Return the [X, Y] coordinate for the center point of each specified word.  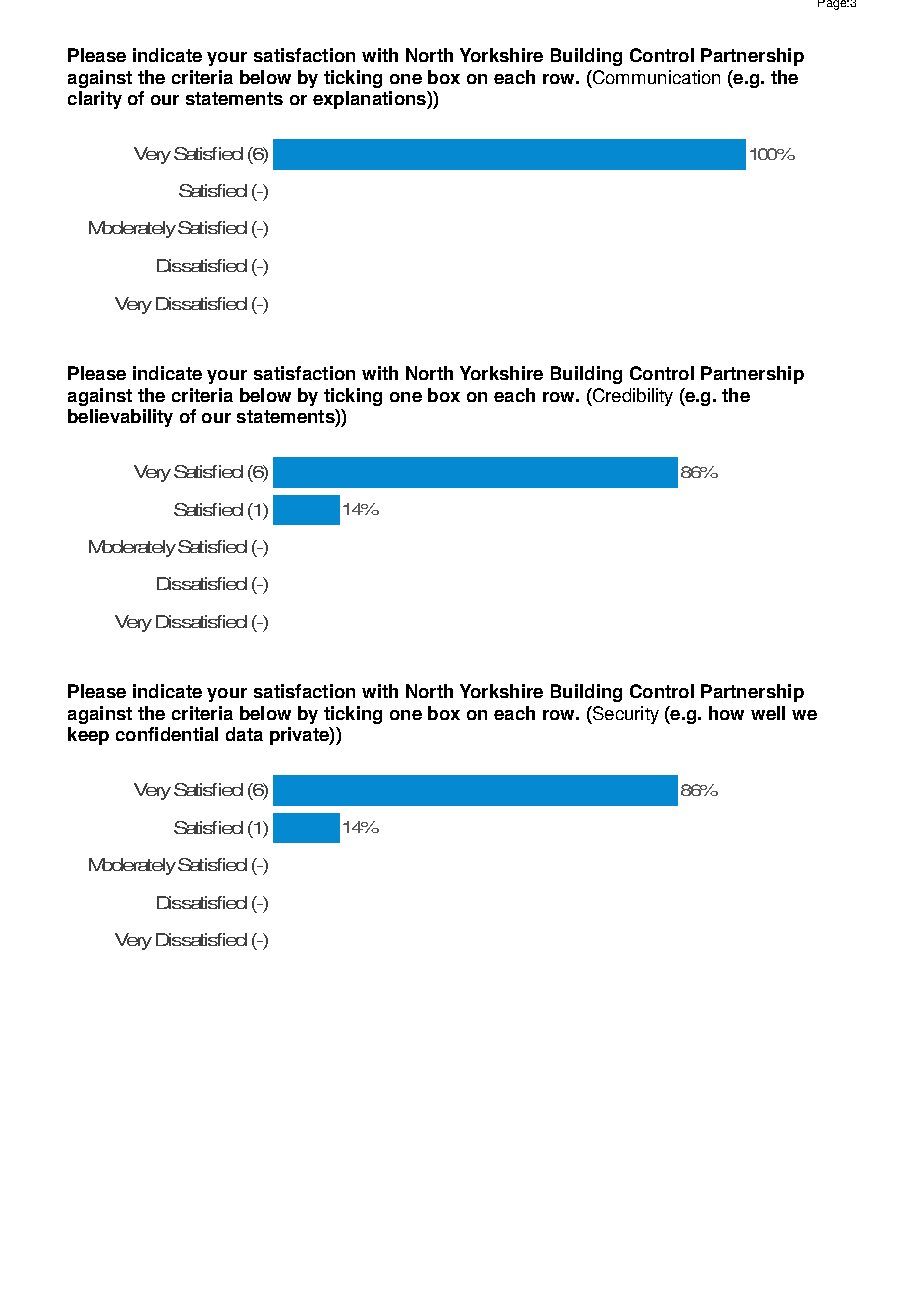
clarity [95, 100]
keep [88, 736]
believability [120, 418]
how [726, 713]
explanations [370, 100]
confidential [167, 734]
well [768, 713]
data [244, 734]
